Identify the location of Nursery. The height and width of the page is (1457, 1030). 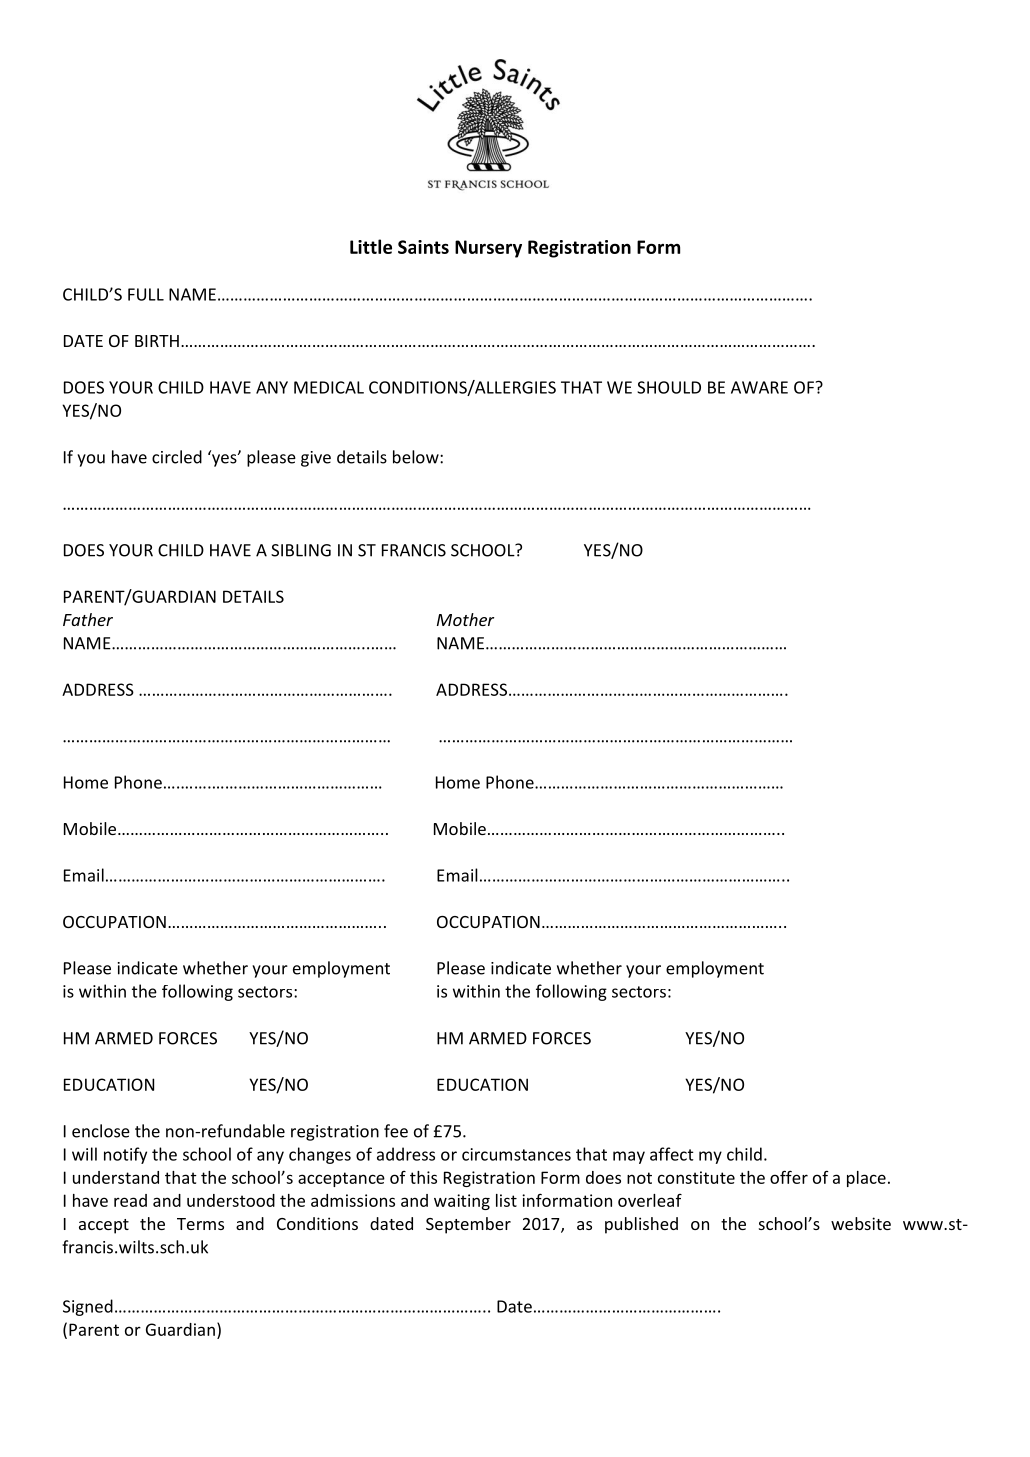
(488, 249).
